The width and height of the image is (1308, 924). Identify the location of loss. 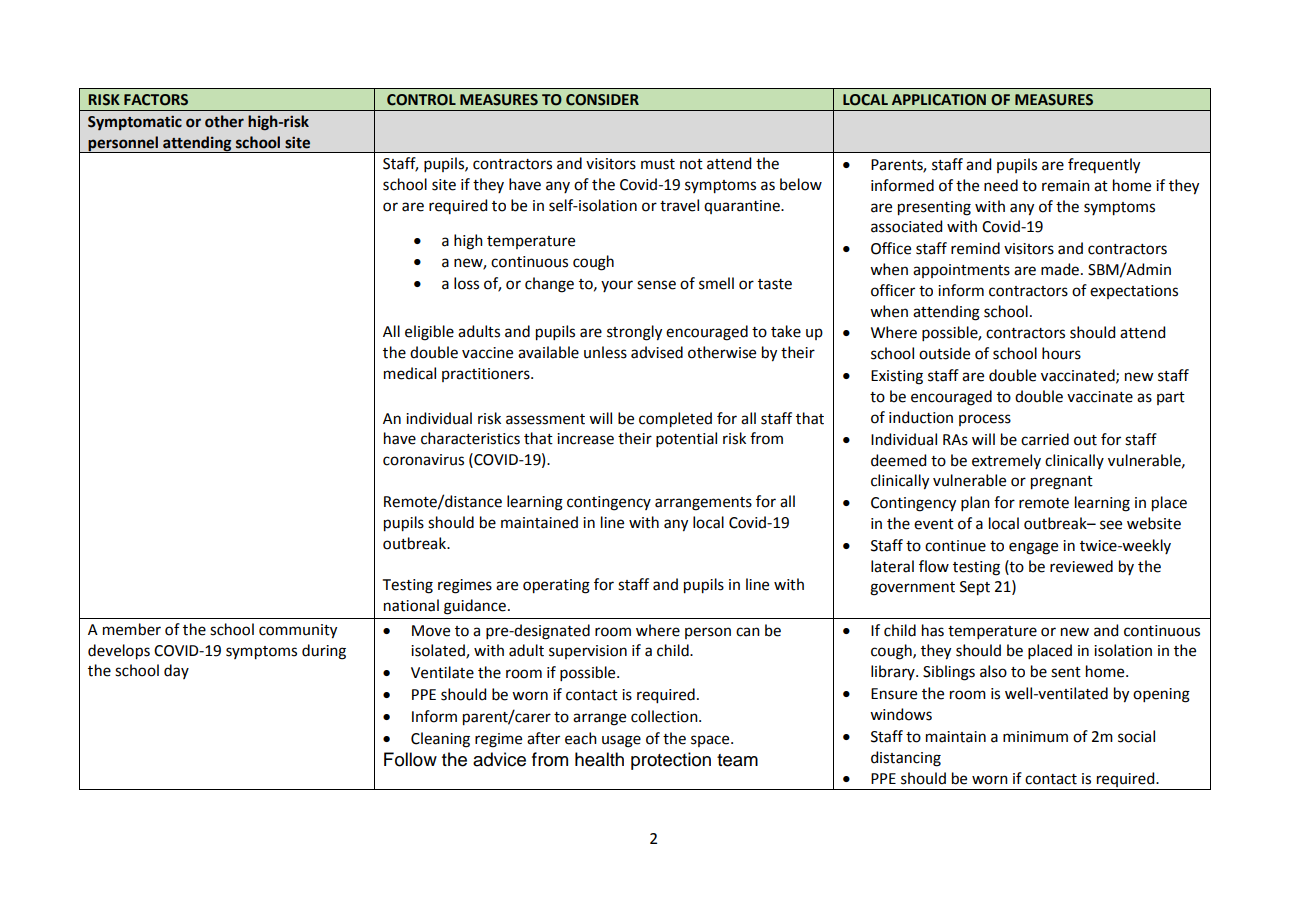
(466, 283).
